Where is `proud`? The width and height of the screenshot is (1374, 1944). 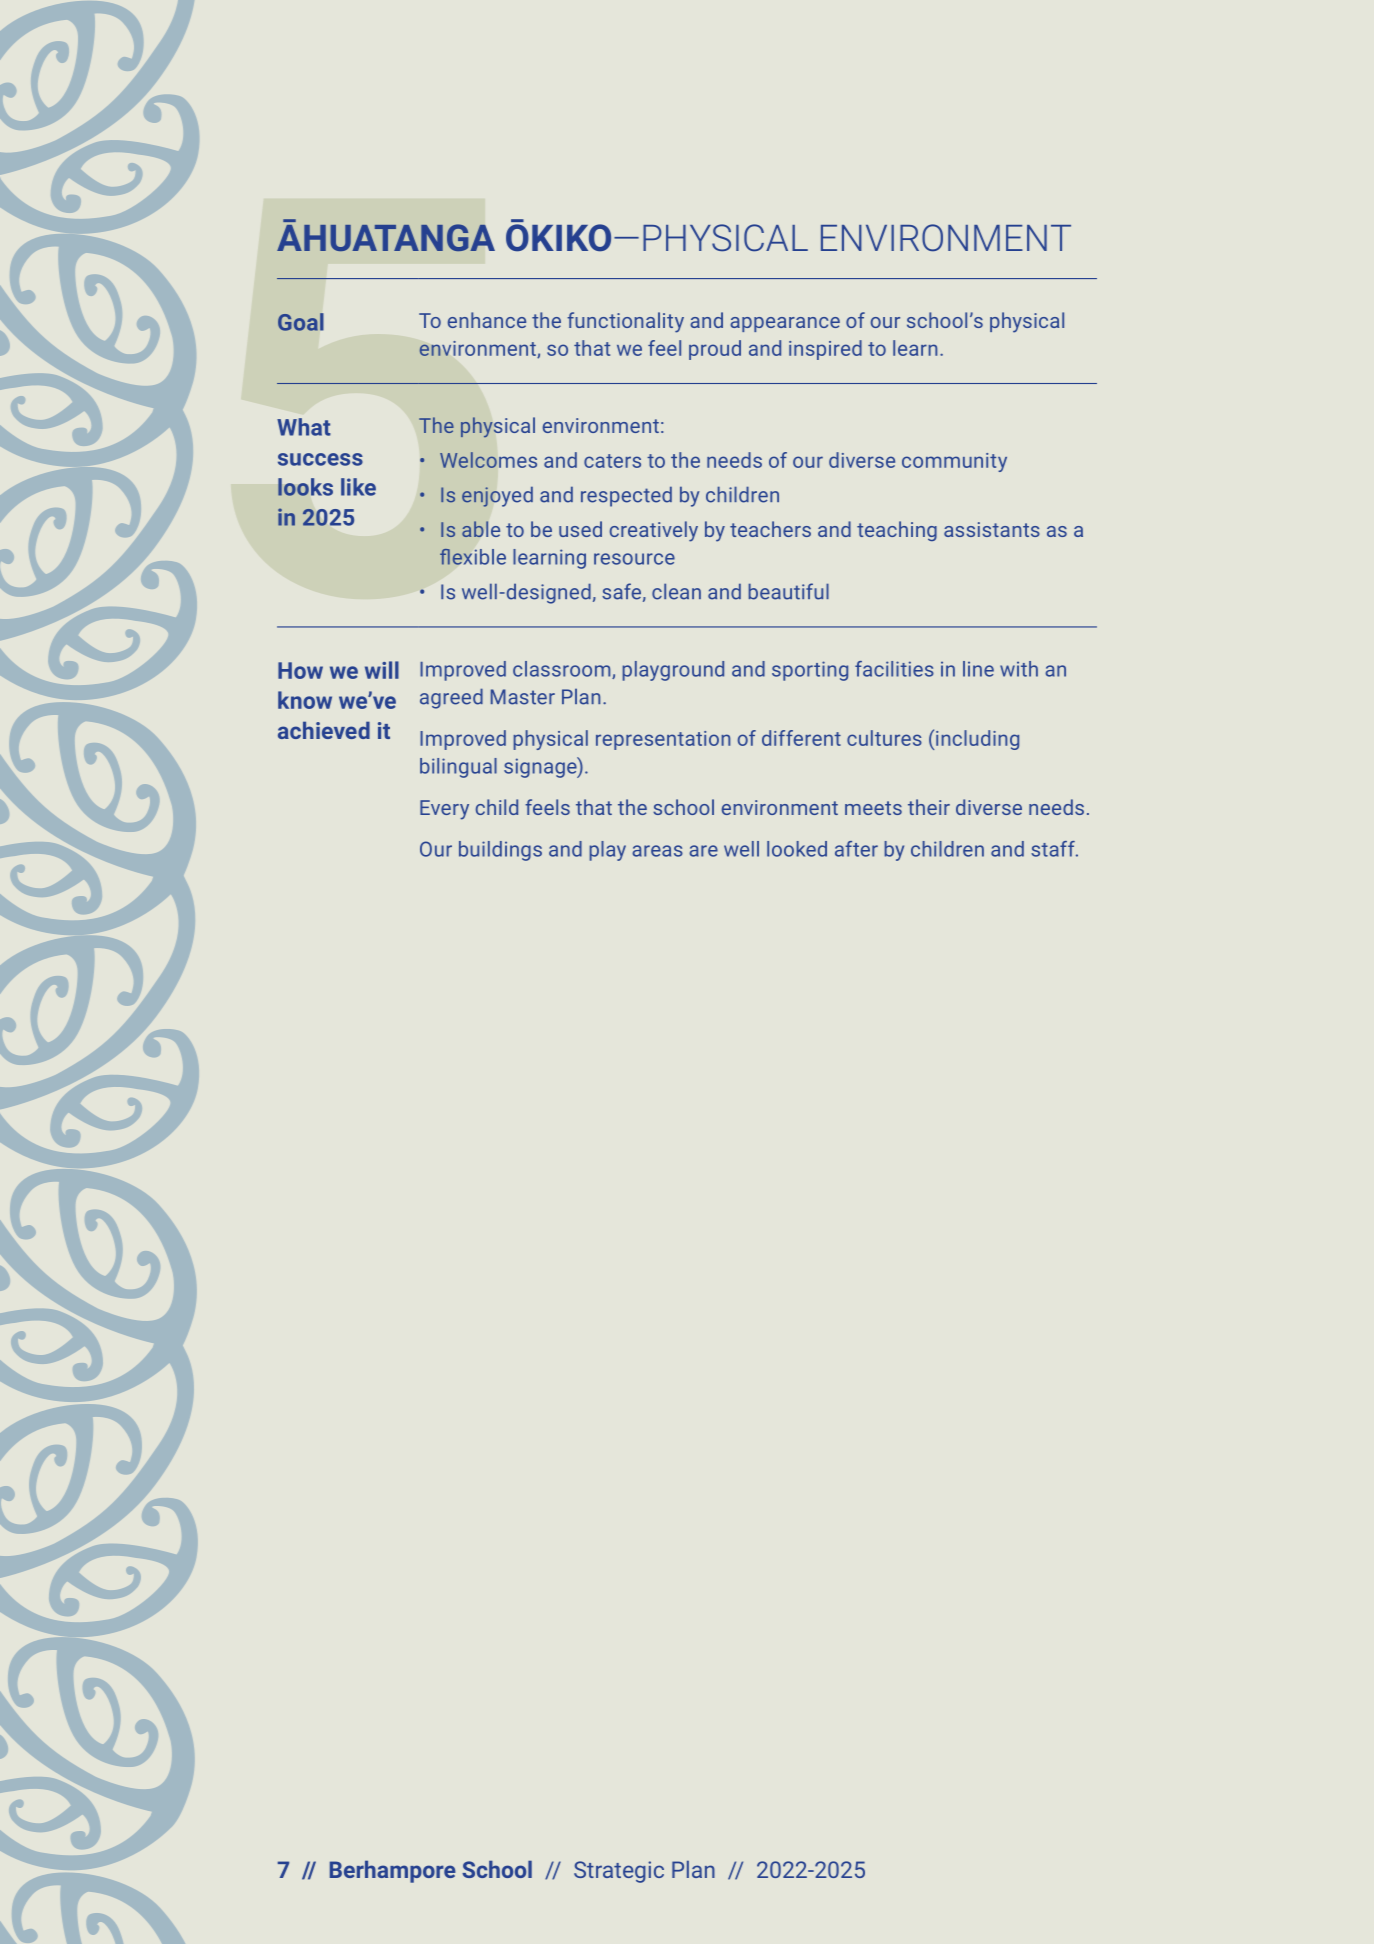
proud is located at coordinates (715, 350).
